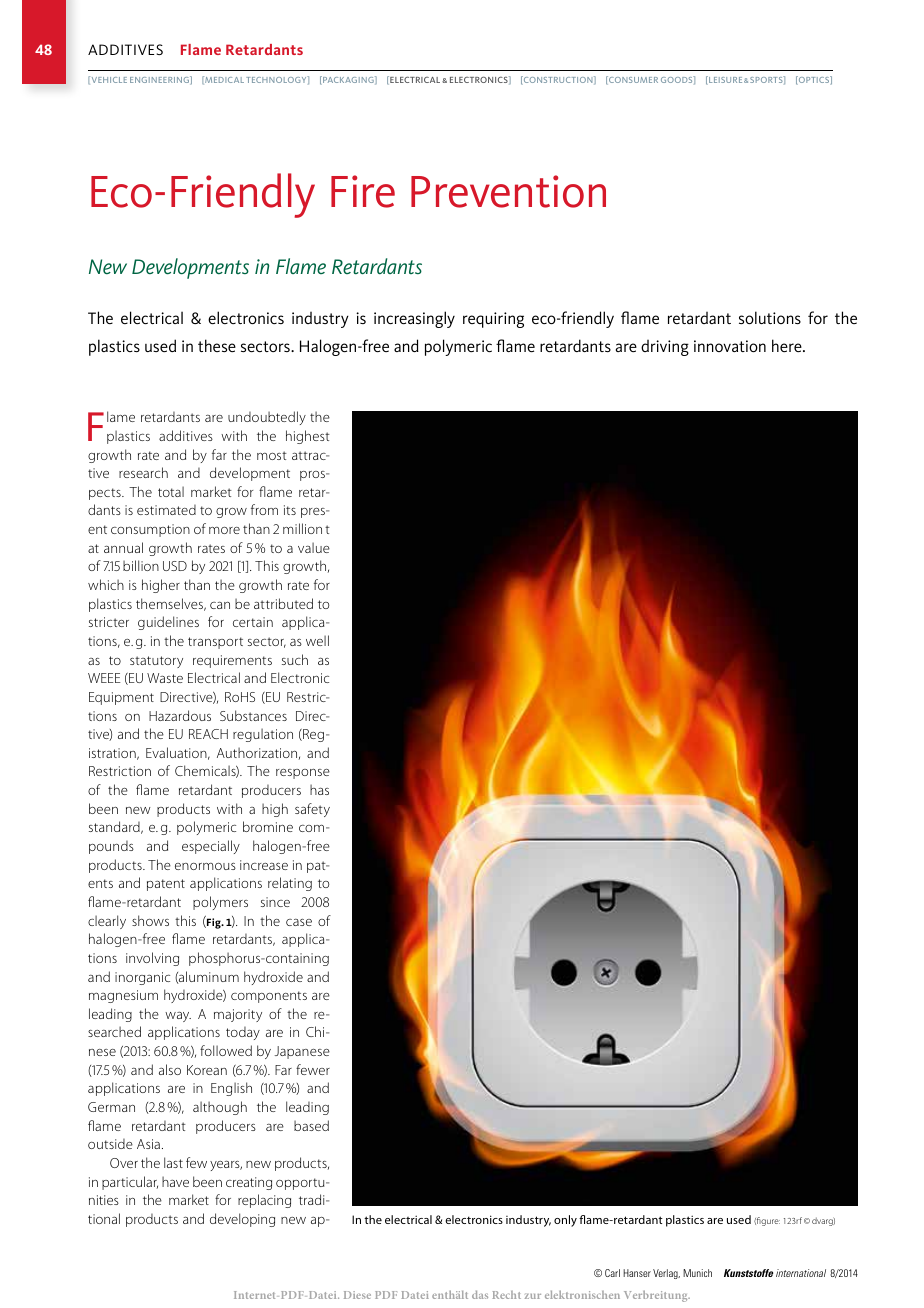  I want to click on fewer, so click(313, 1069).
